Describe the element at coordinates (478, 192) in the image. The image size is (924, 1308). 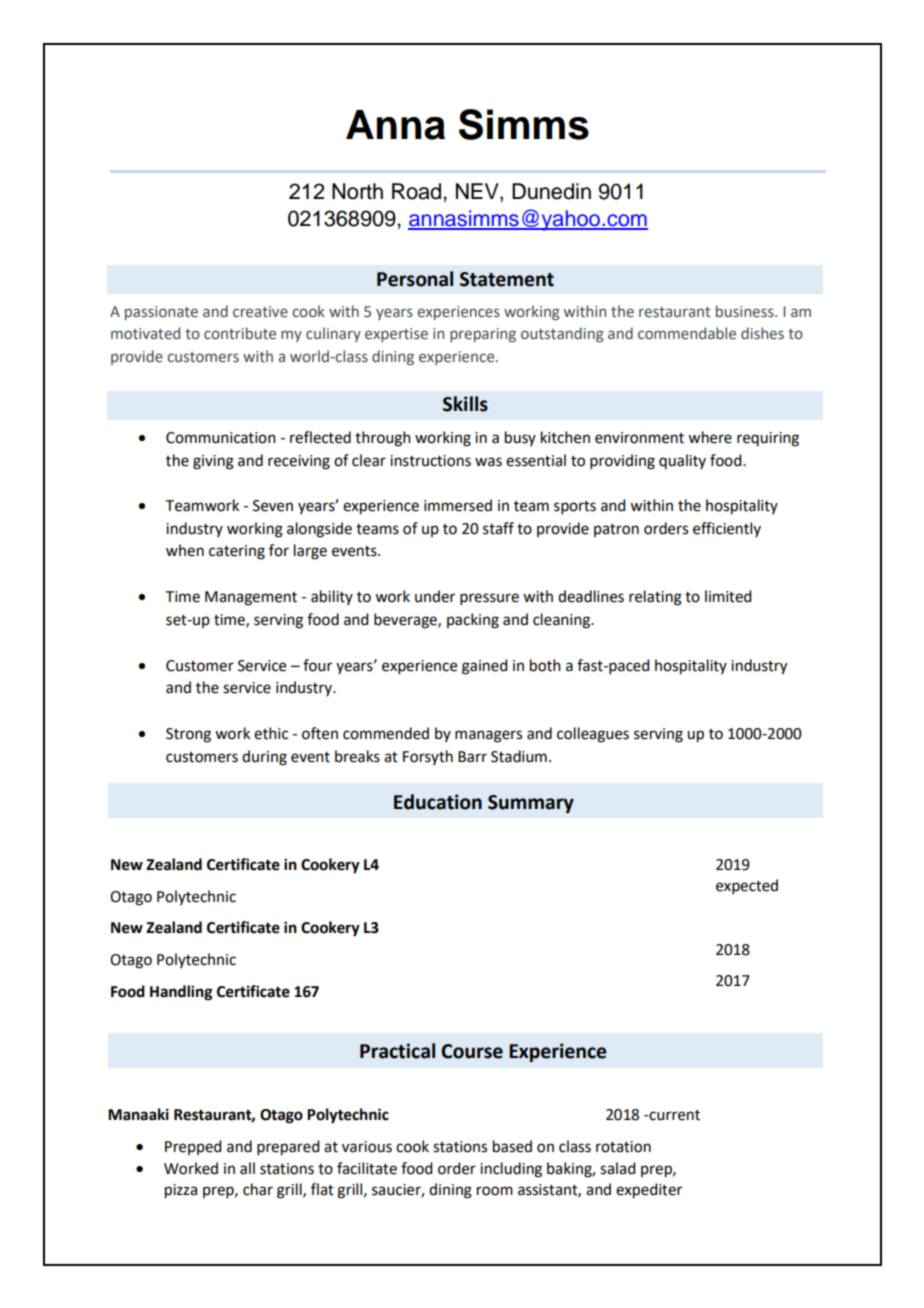
I see `NEV` at that location.
